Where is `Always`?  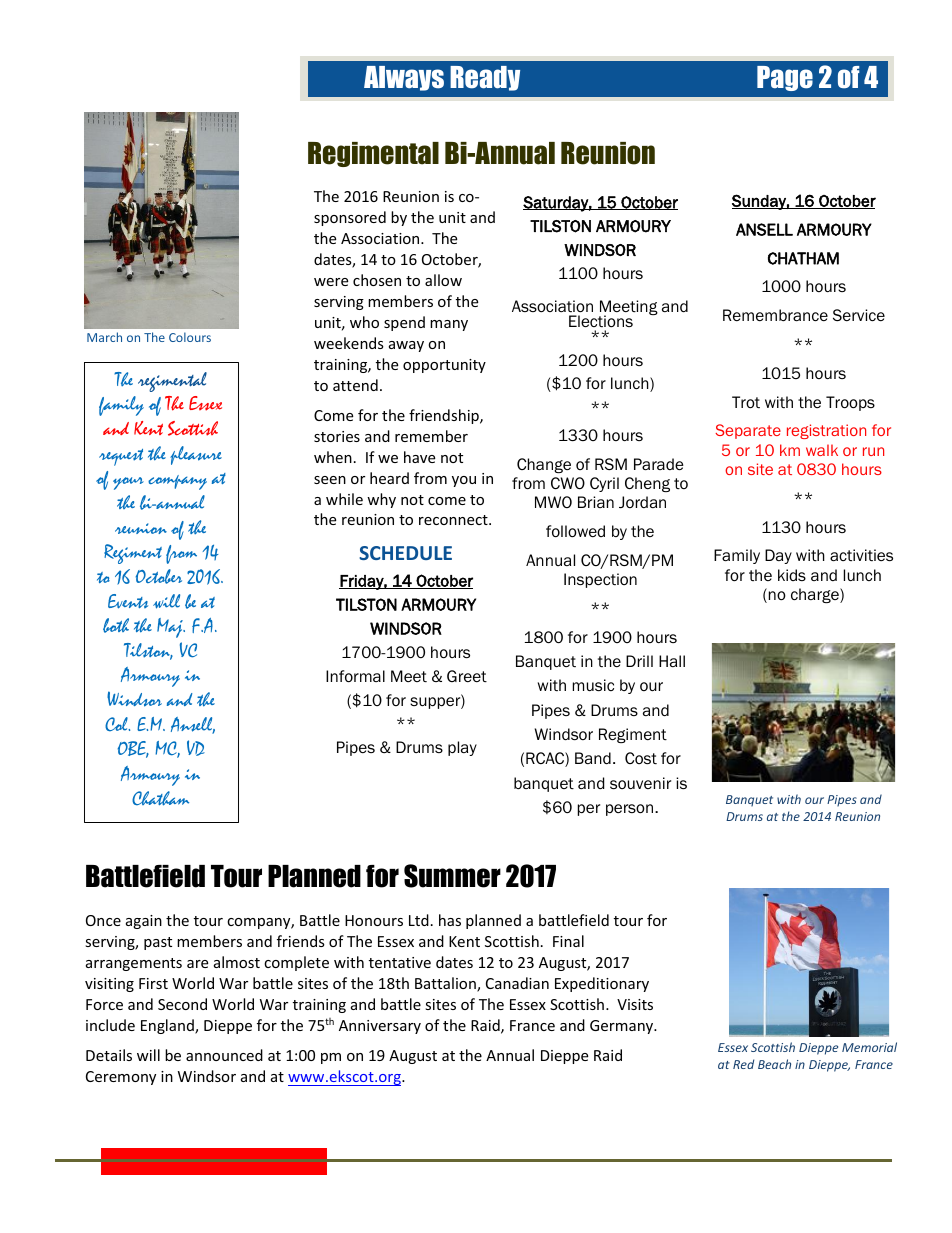
Always is located at coordinates (404, 78).
